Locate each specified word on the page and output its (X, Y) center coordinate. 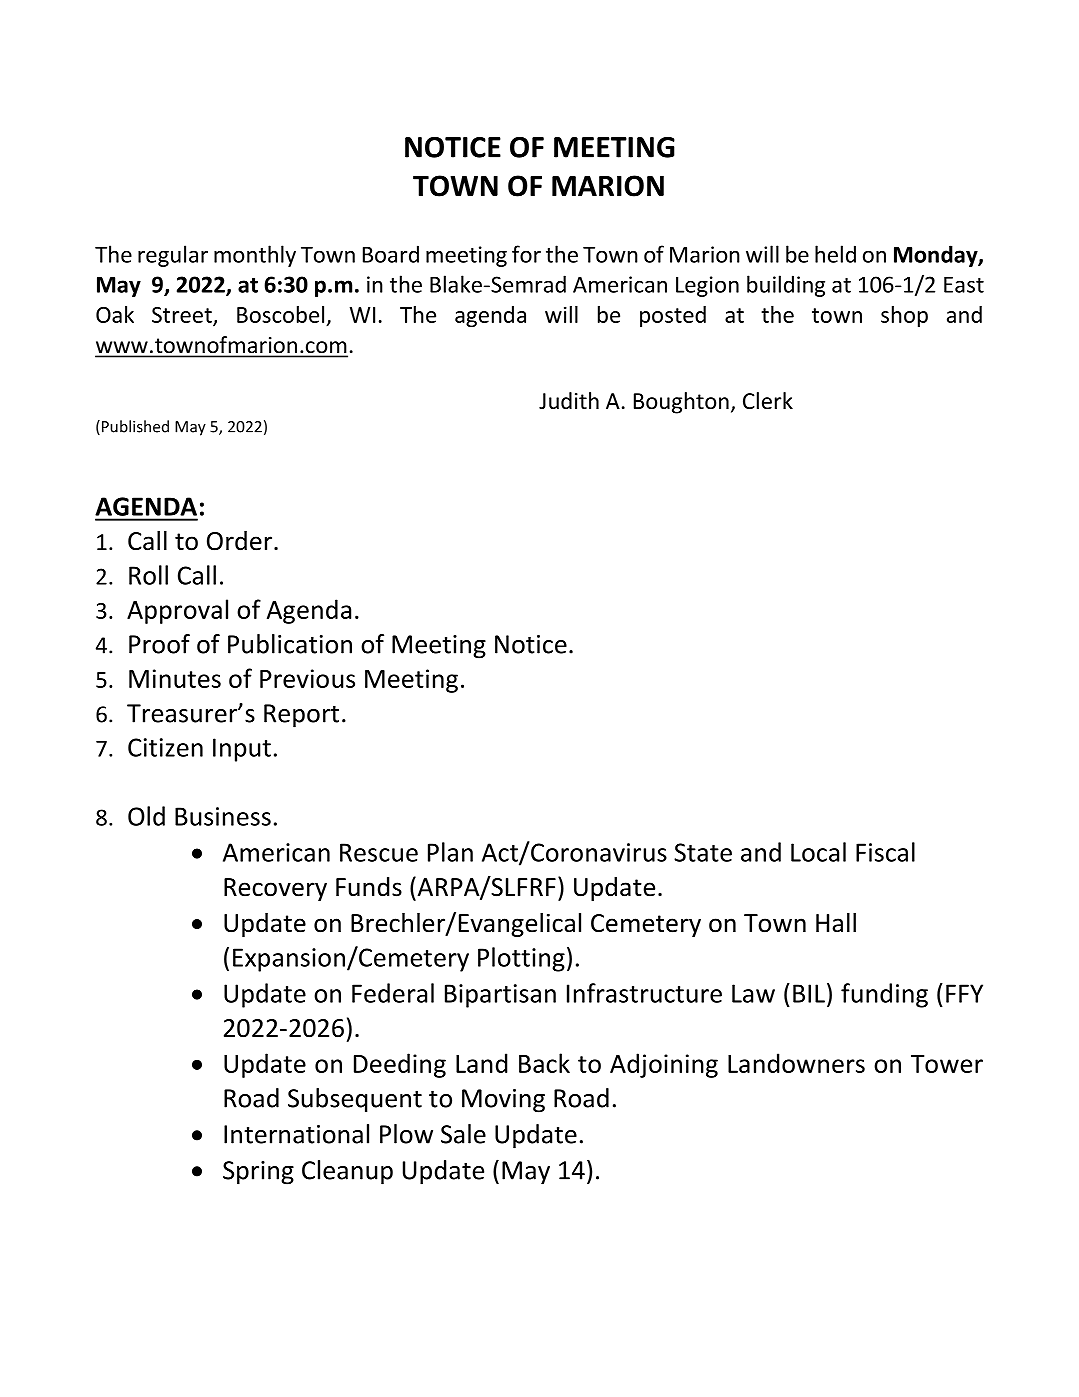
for (526, 254)
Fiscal (885, 852)
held (835, 254)
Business (223, 816)
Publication (290, 644)
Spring (258, 1173)
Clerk (768, 401)
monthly (255, 256)
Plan (450, 852)
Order (241, 541)
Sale (463, 1134)
